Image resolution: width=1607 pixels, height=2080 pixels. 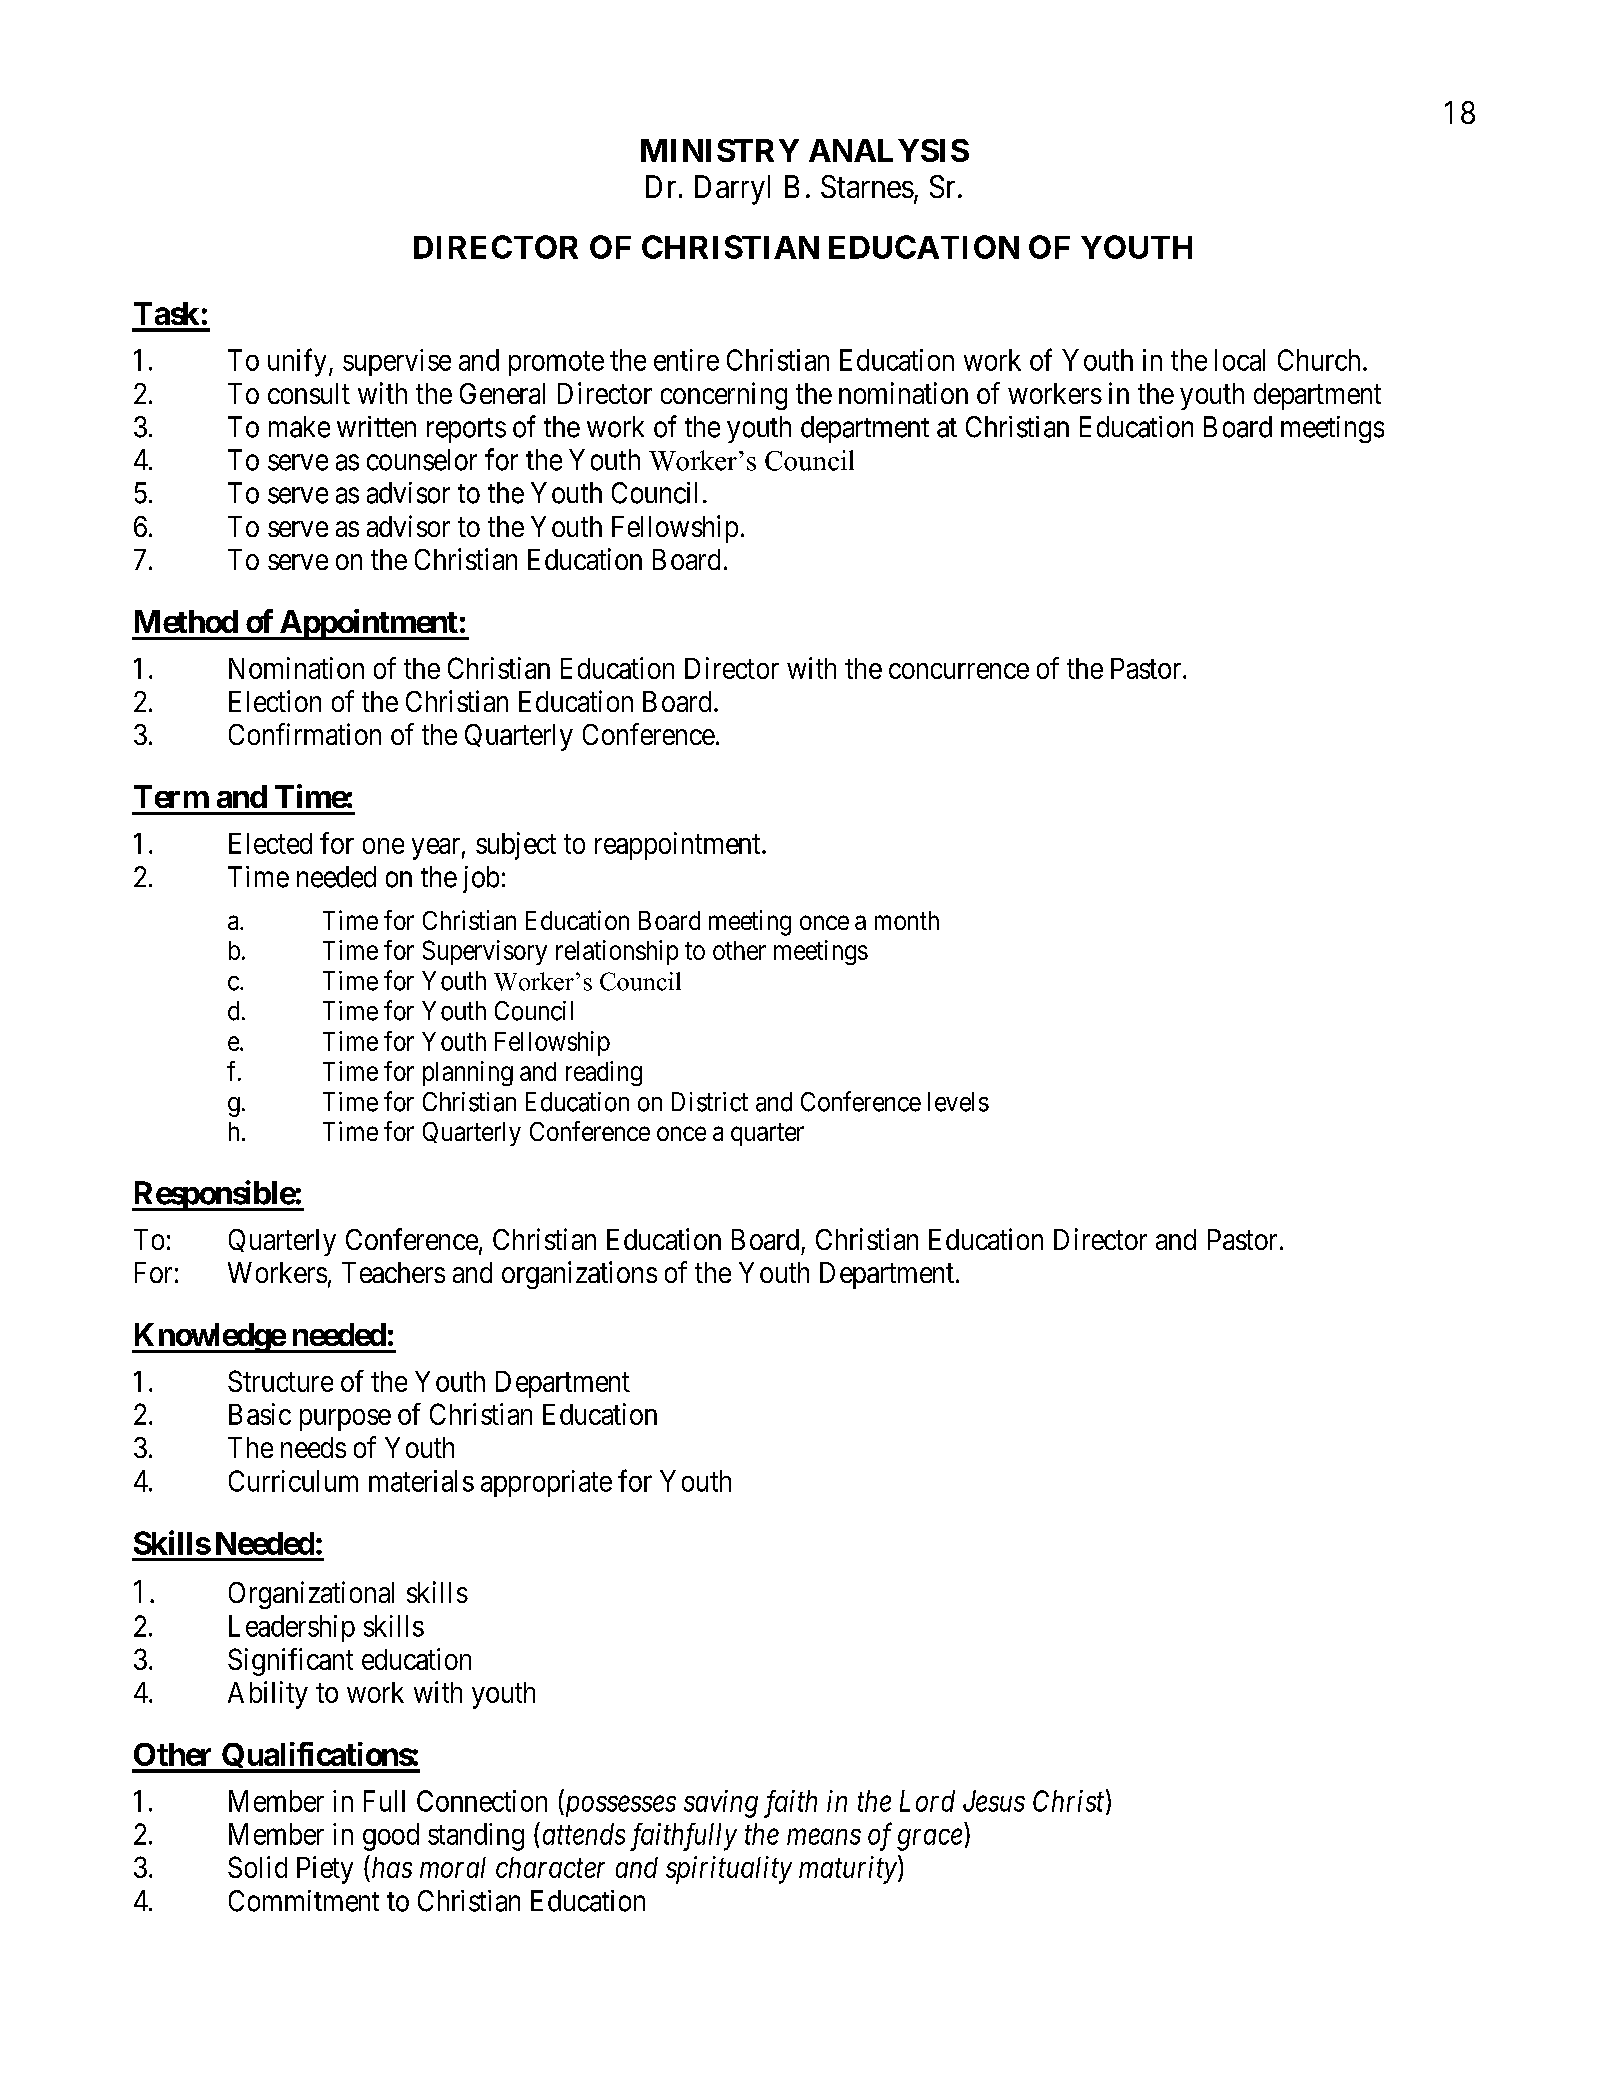 What do you see at coordinates (1240, 360) in the page?
I see `local` at bounding box center [1240, 360].
